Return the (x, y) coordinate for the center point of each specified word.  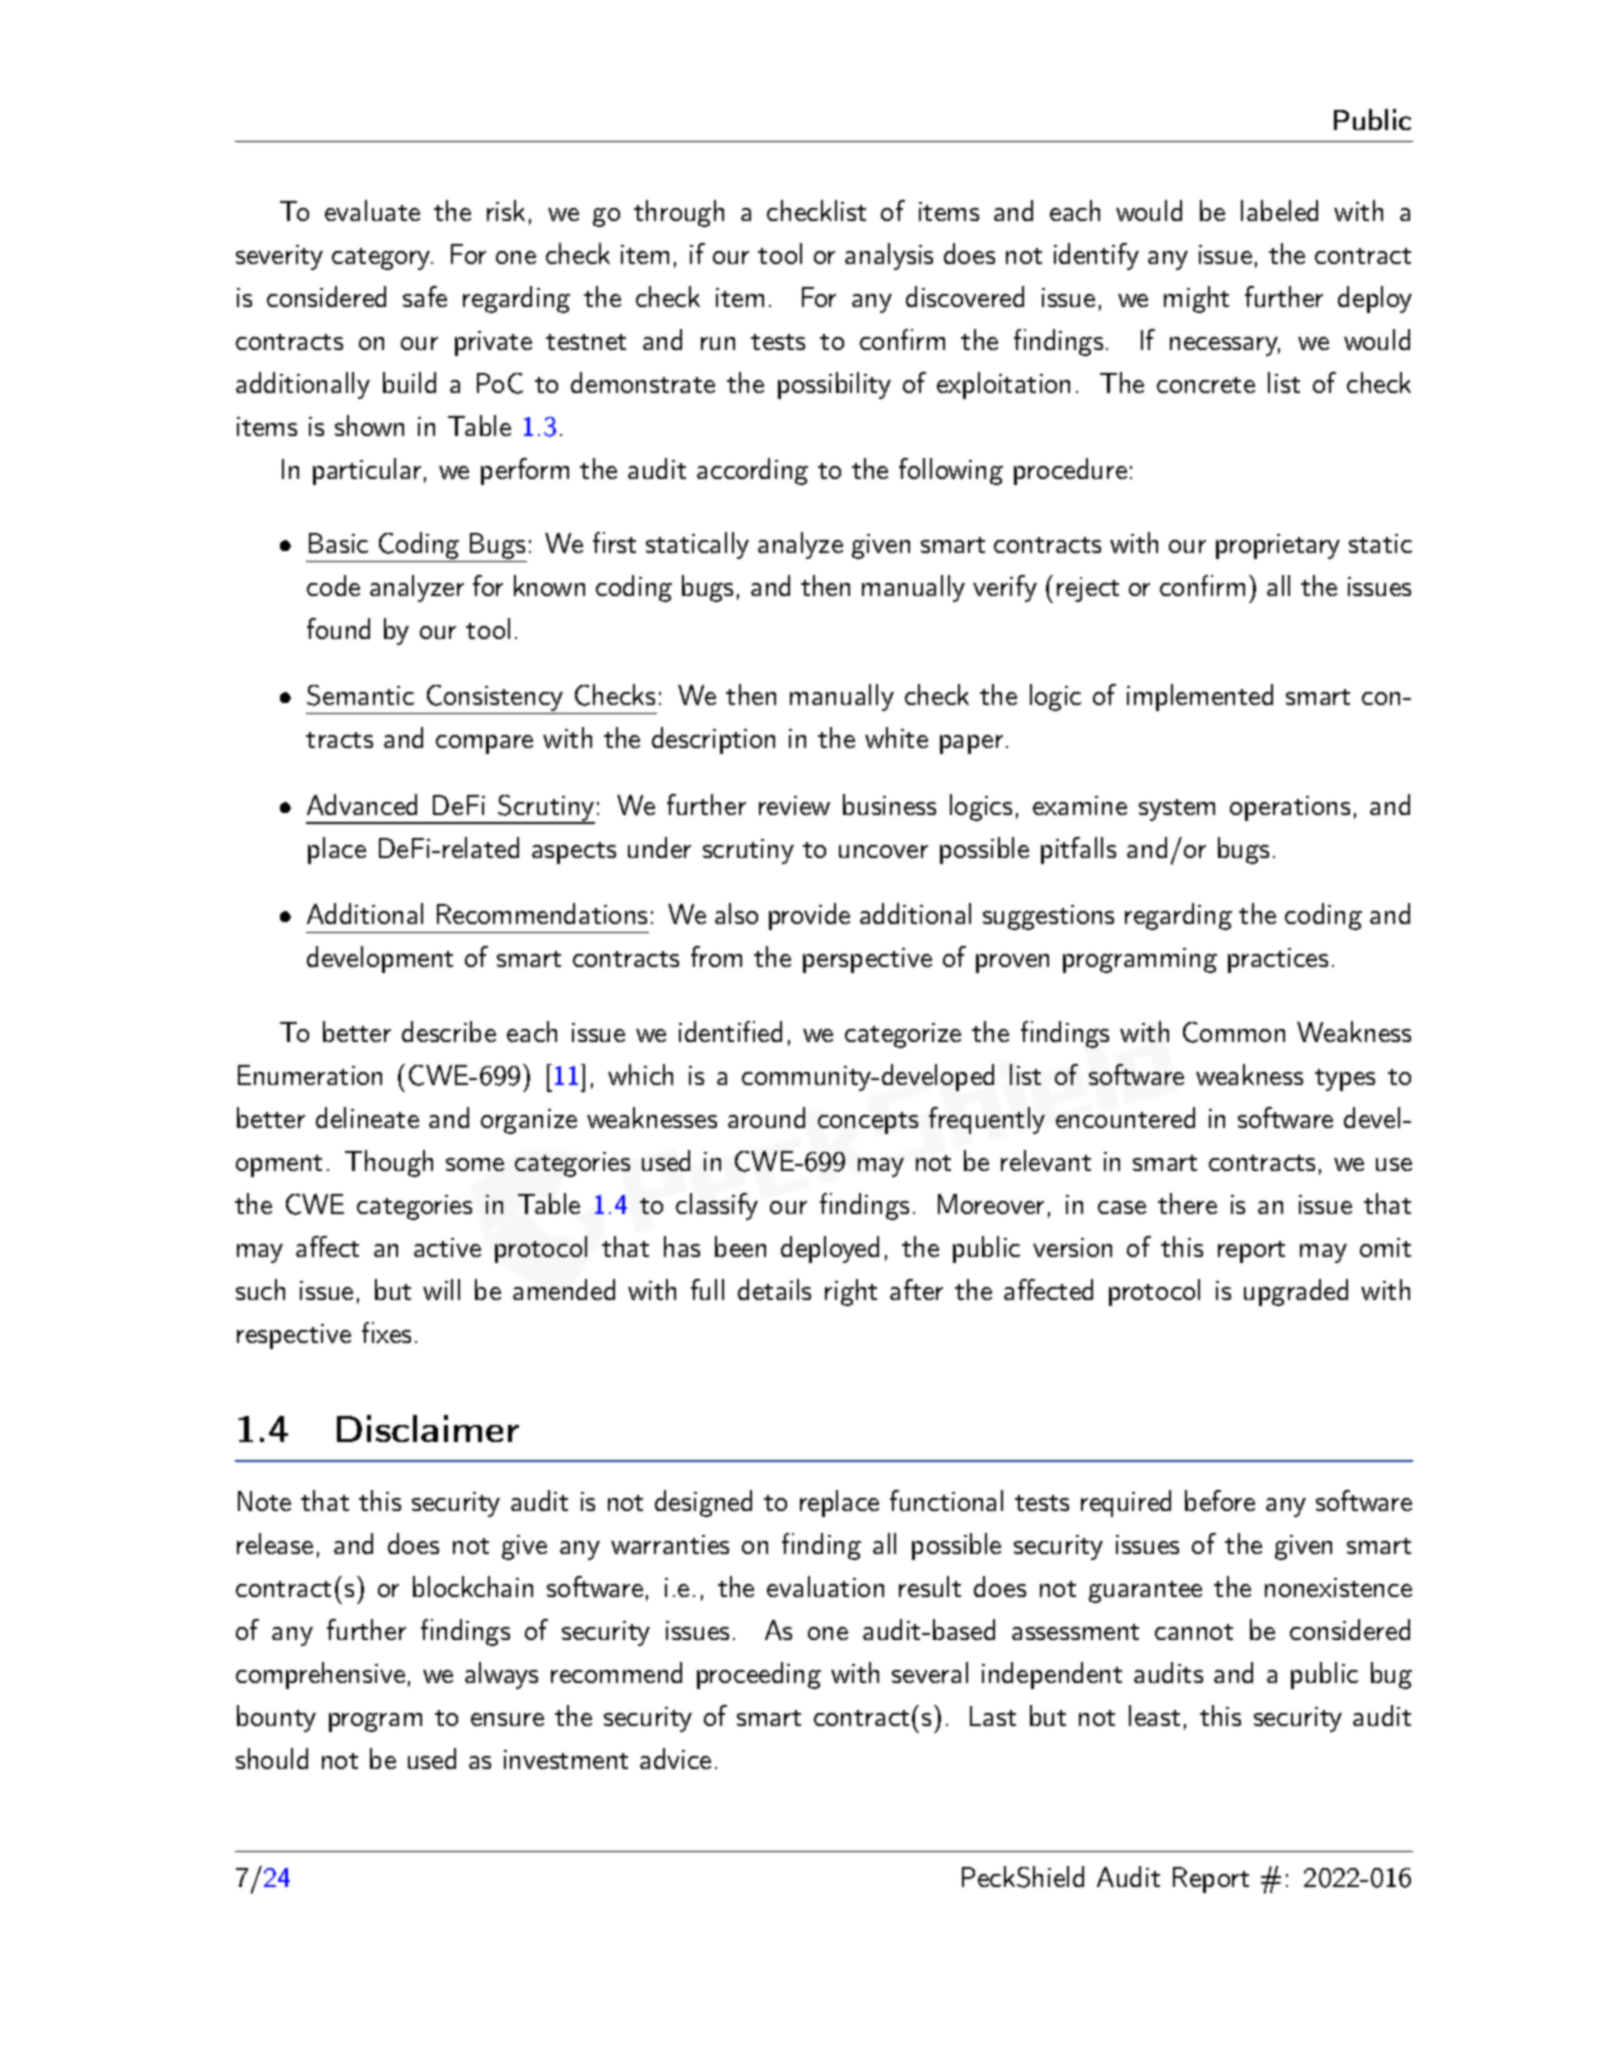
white (896, 737)
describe (449, 1031)
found (338, 628)
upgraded (1296, 1292)
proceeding (759, 1675)
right (851, 1292)
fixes (386, 1332)
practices (1278, 960)
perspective (867, 960)
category (382, 259)
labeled (1279, 210)
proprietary (1278, 546)
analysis (889, 256)
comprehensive (320, 1675)
